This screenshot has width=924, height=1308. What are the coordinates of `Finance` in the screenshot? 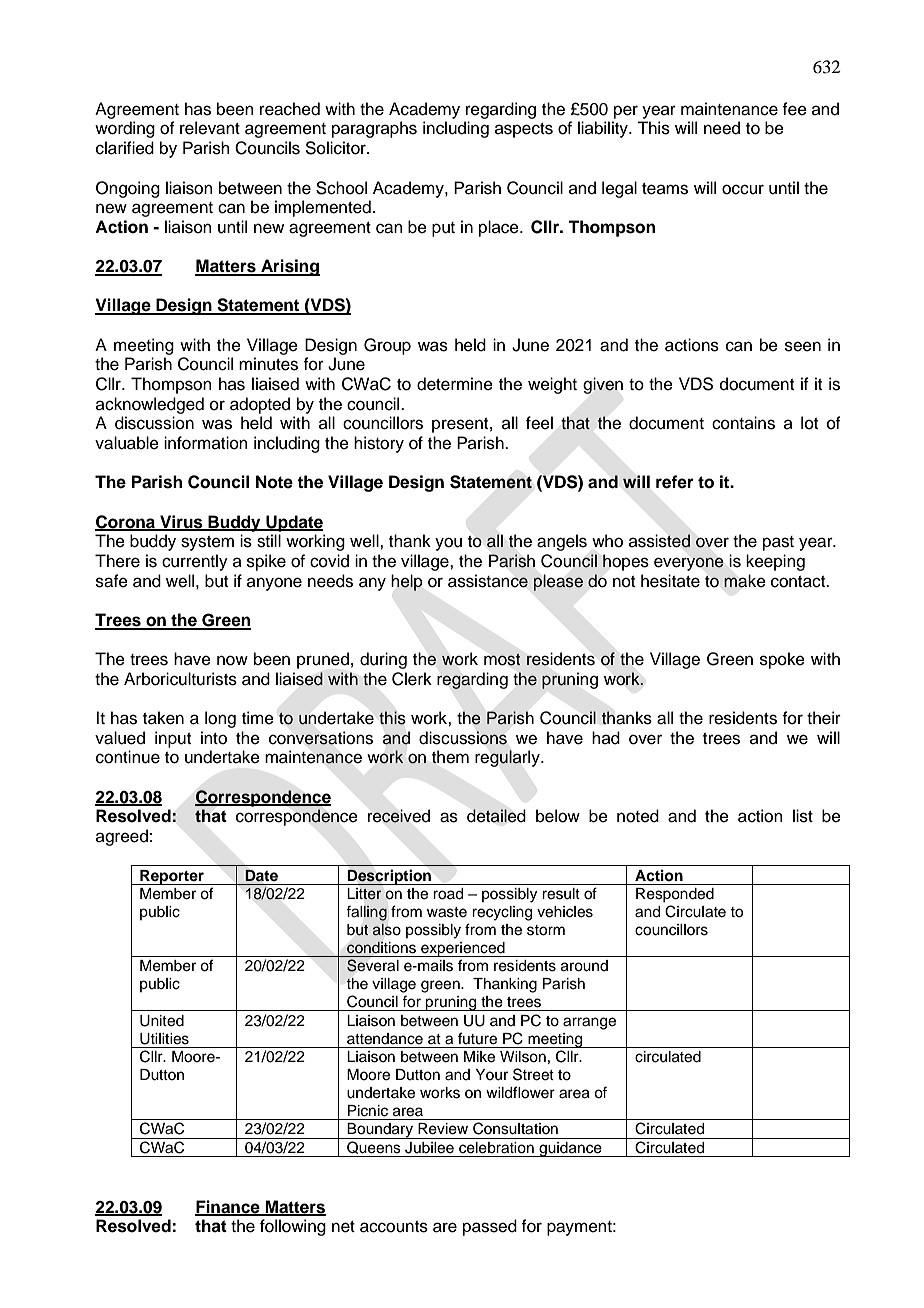 It's located at (228, 1207).
